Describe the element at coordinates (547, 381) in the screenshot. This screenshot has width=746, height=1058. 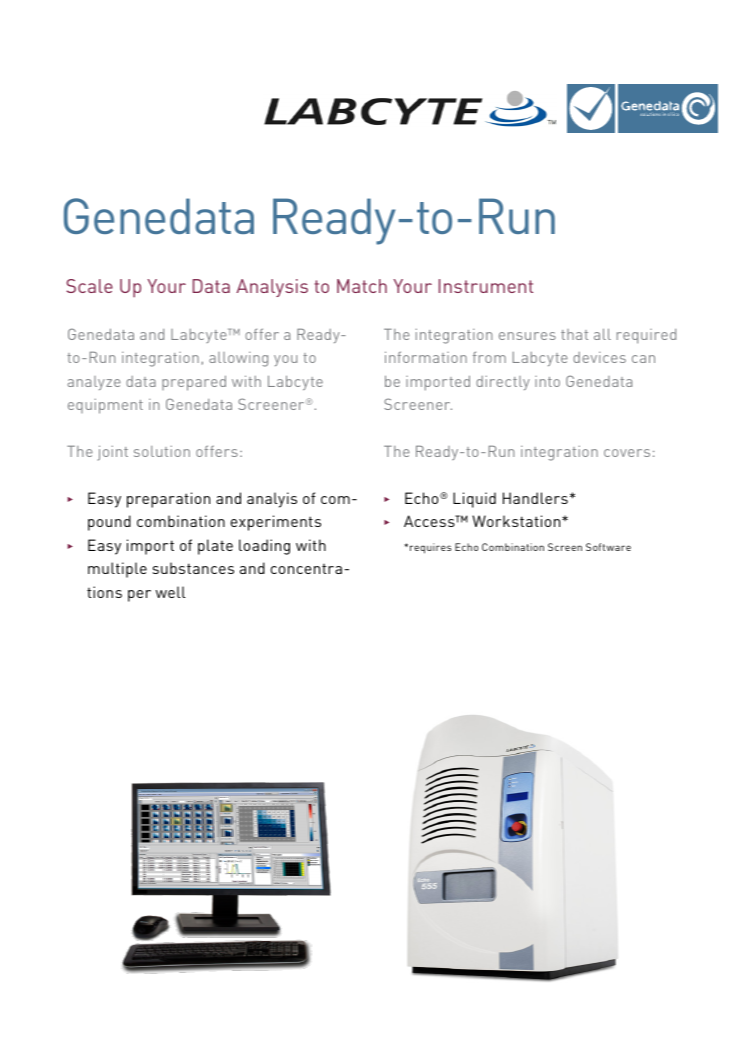
I see `into` at that location.
